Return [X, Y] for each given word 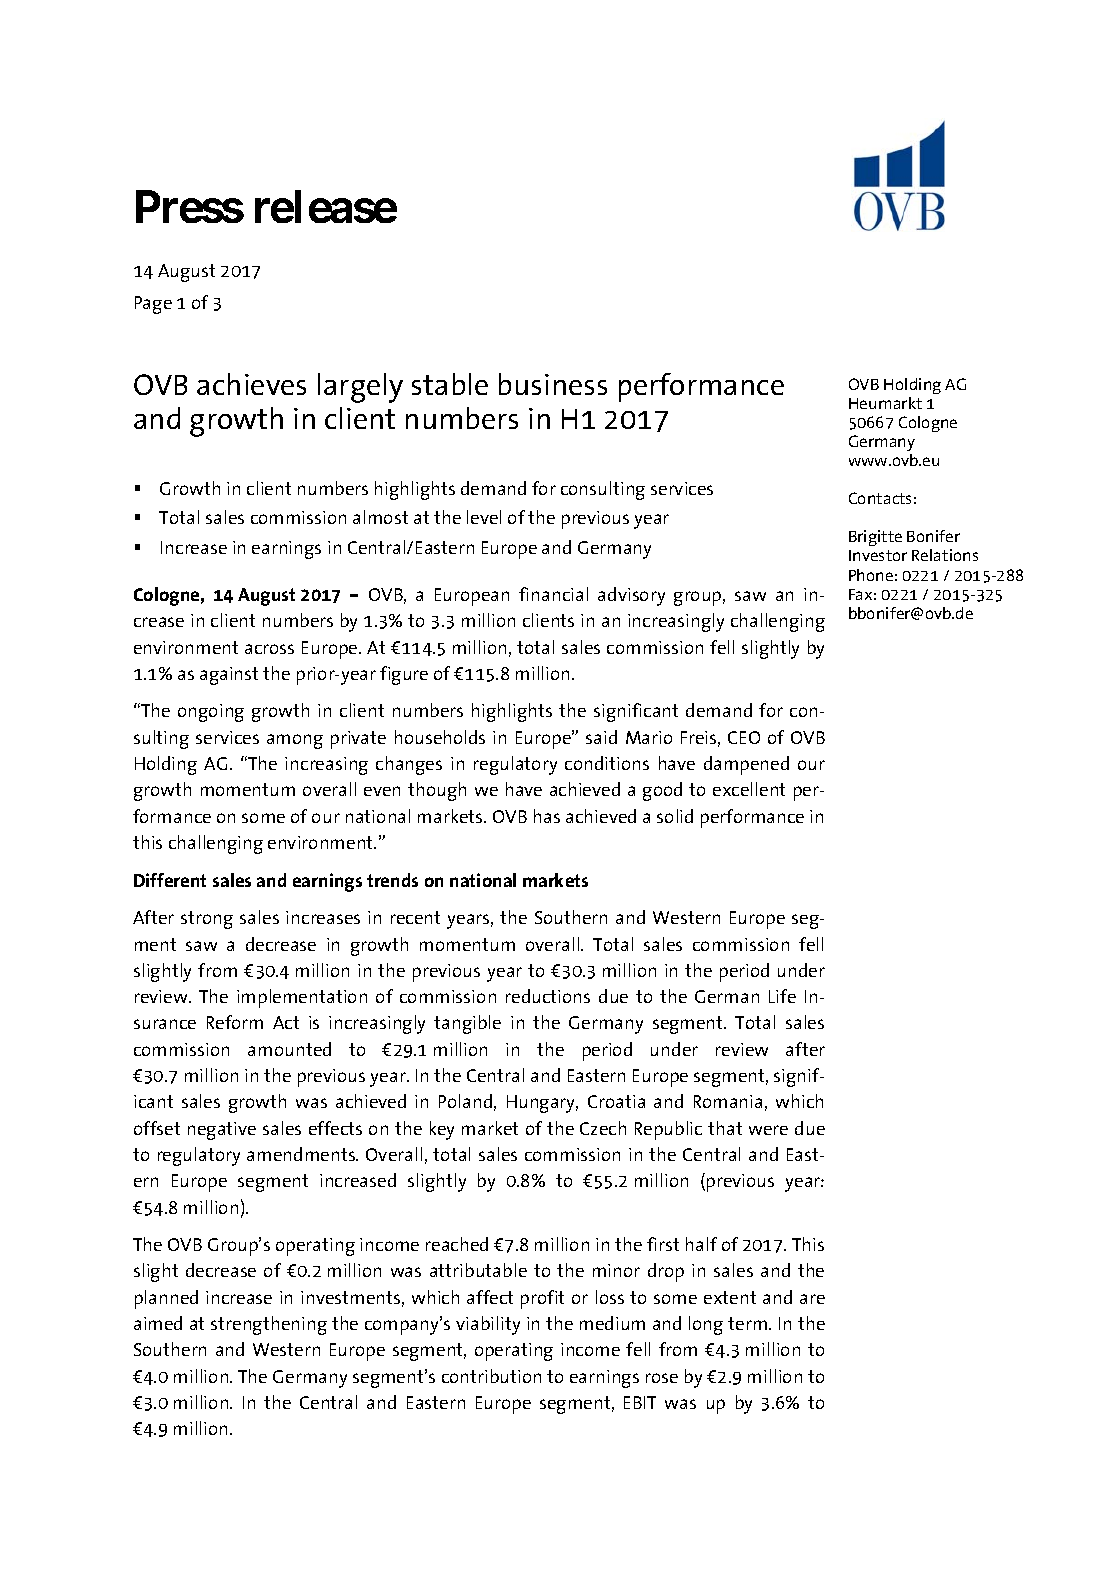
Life [782, 996]
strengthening [269, 1325]
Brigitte [875, 538]
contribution [491, 1376]
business [553, 384]
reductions [548, 996]
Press [190, 206]
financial [553, 594]
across [269, 649]
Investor [878, 555]
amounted [289, 1049]
